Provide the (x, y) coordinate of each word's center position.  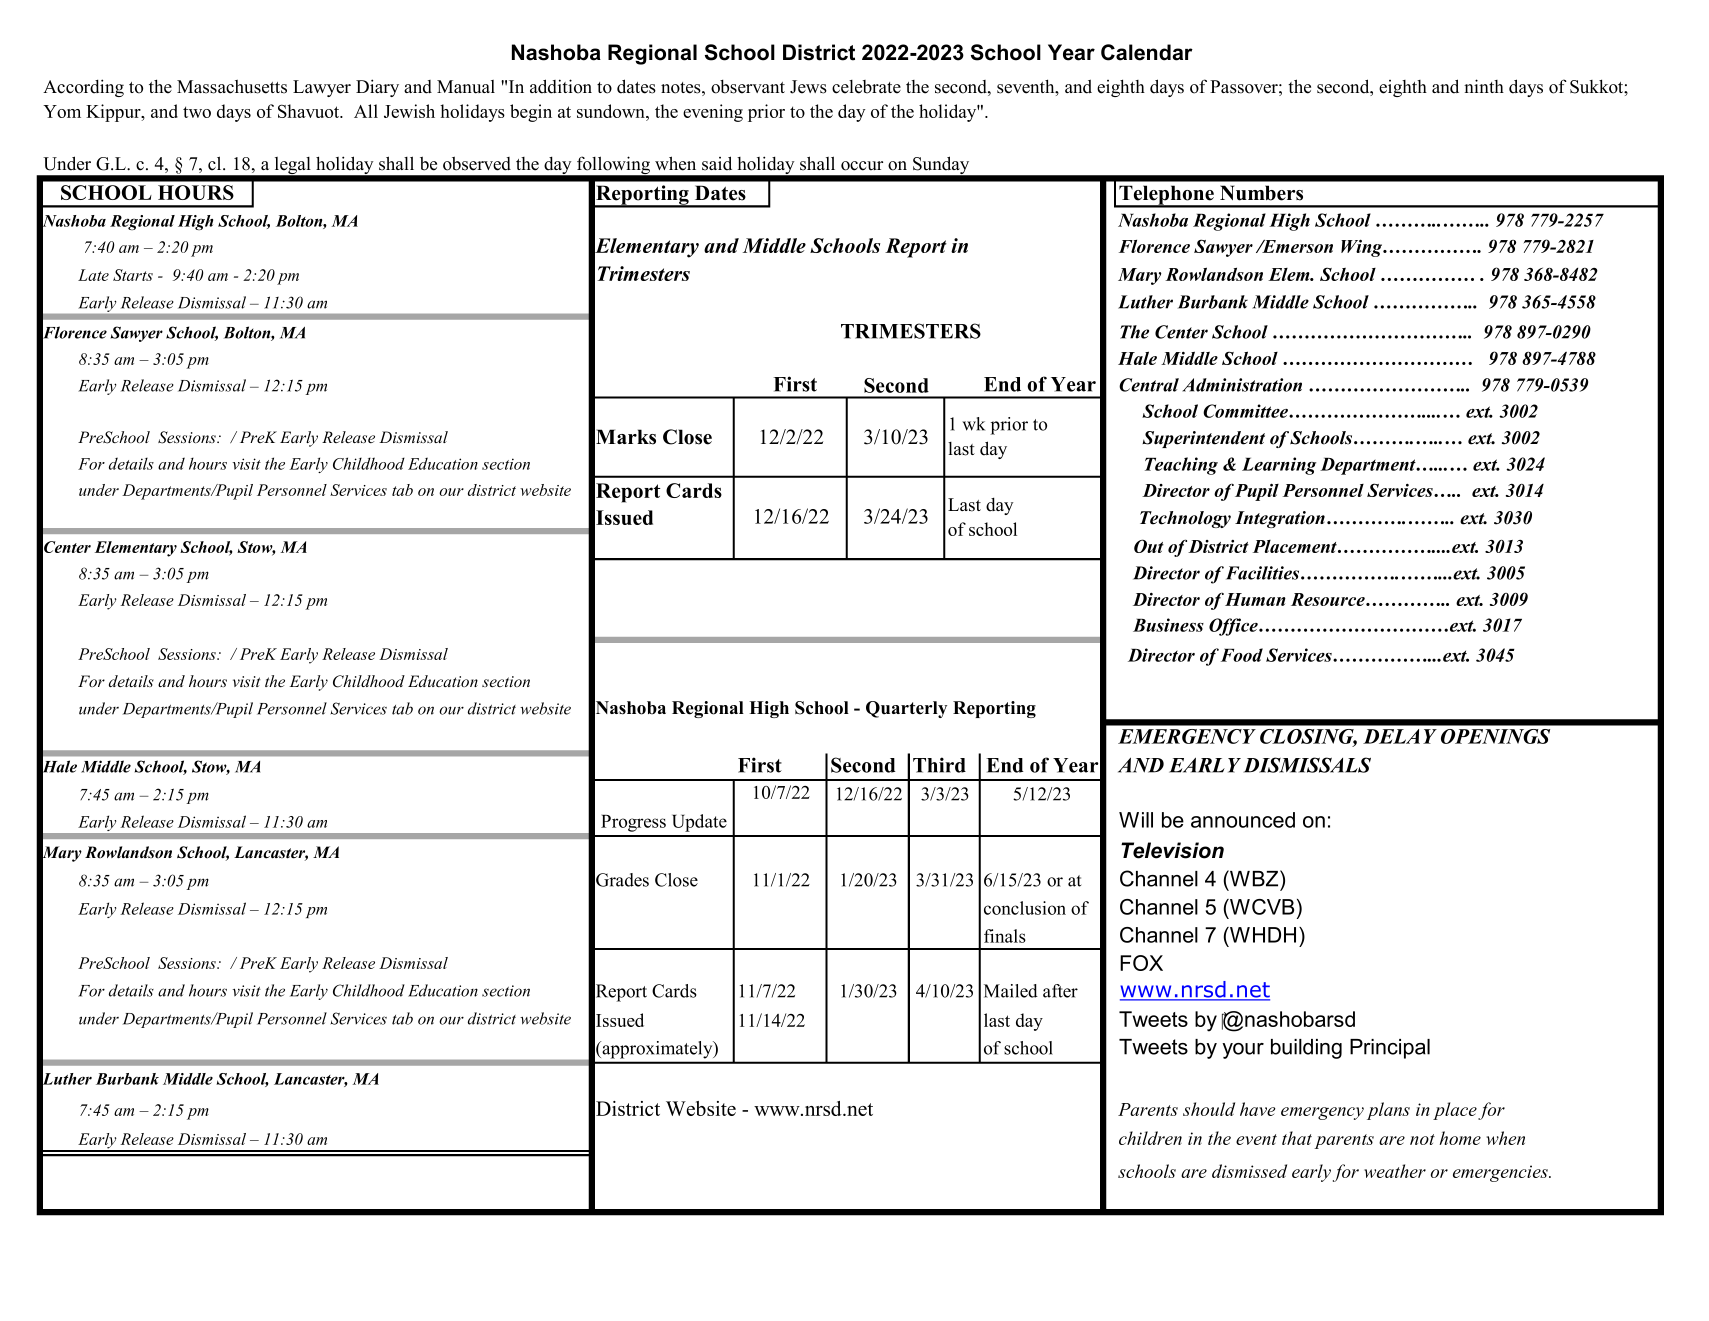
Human (1255, 599)
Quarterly (906, 709)
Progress (633, 823)
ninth (1484, 86)
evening (713, 113)
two (197, 112)
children (1150, 1138)
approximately (657, 1050)
